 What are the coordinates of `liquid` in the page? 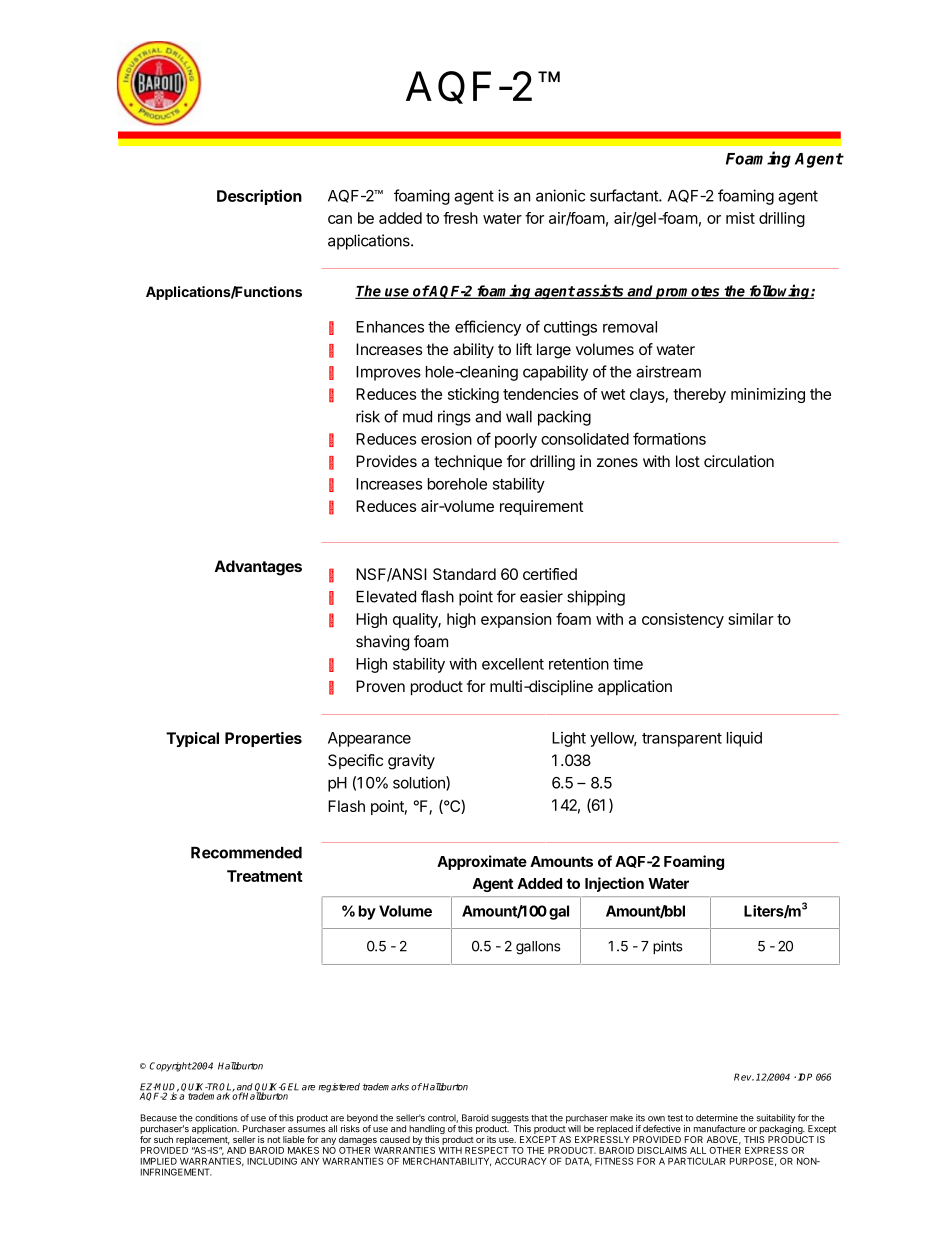 It's located at (744, 739).
